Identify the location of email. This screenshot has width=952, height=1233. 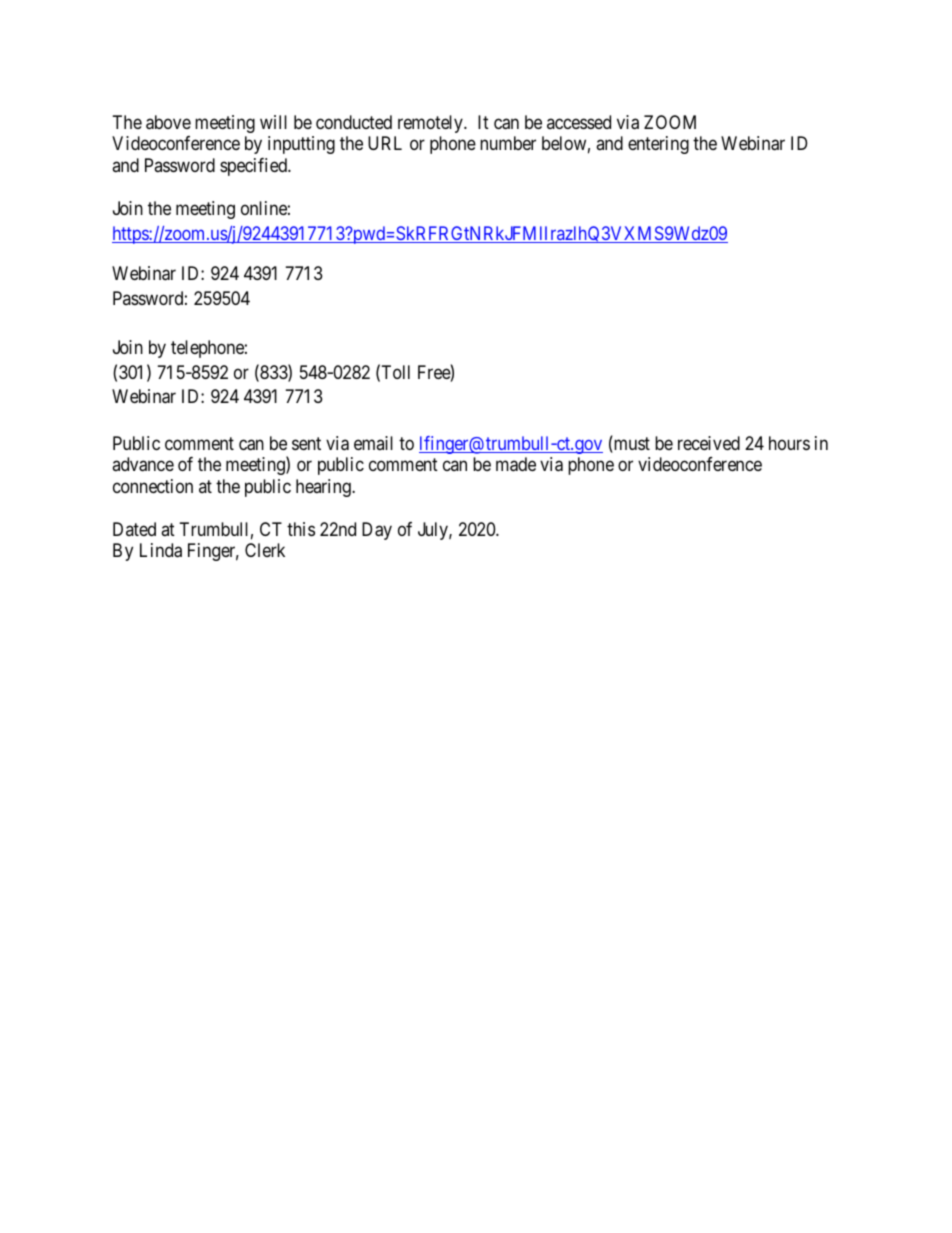
(373, 443).
